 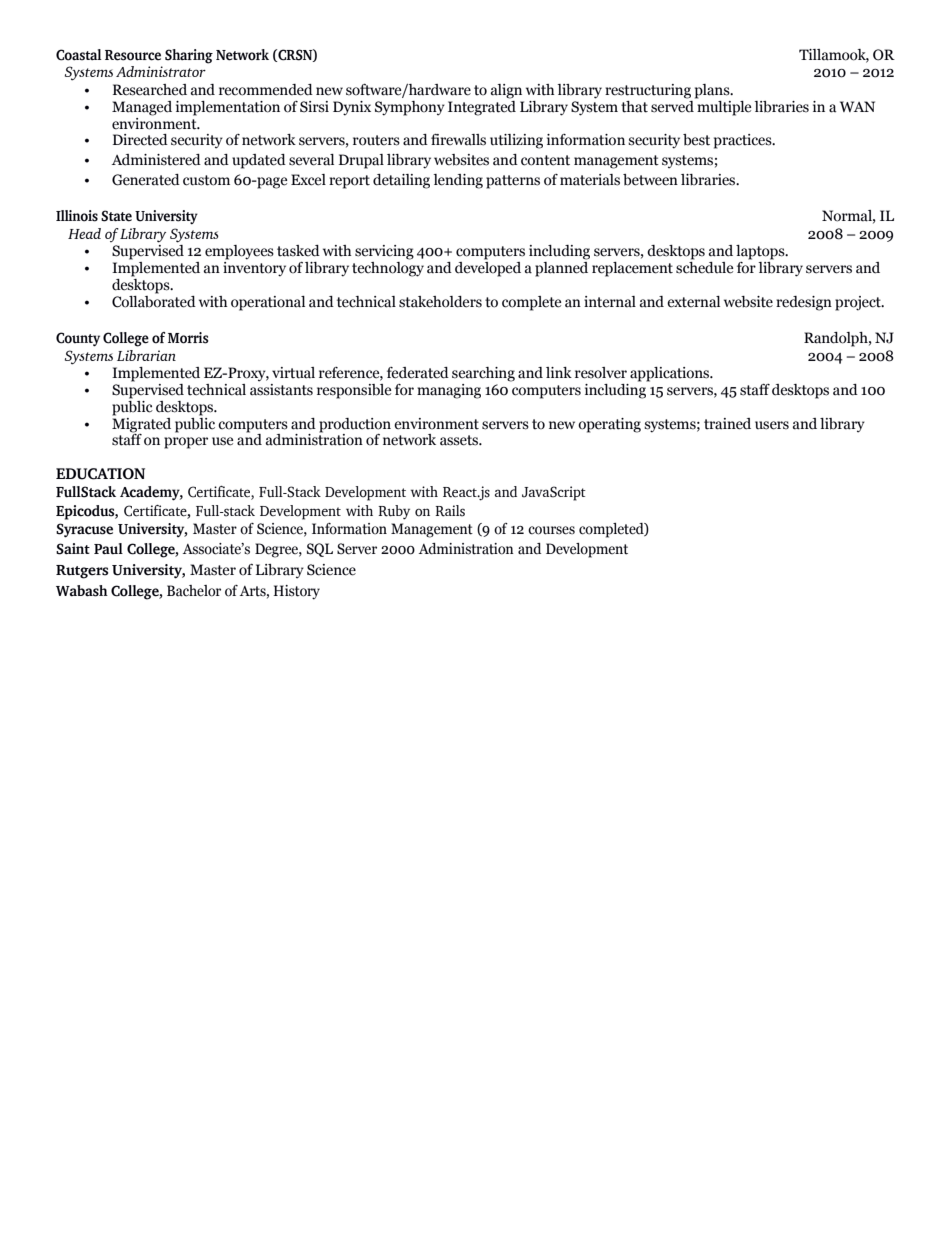 I want to click on courses, so click(x=551, y=530).
